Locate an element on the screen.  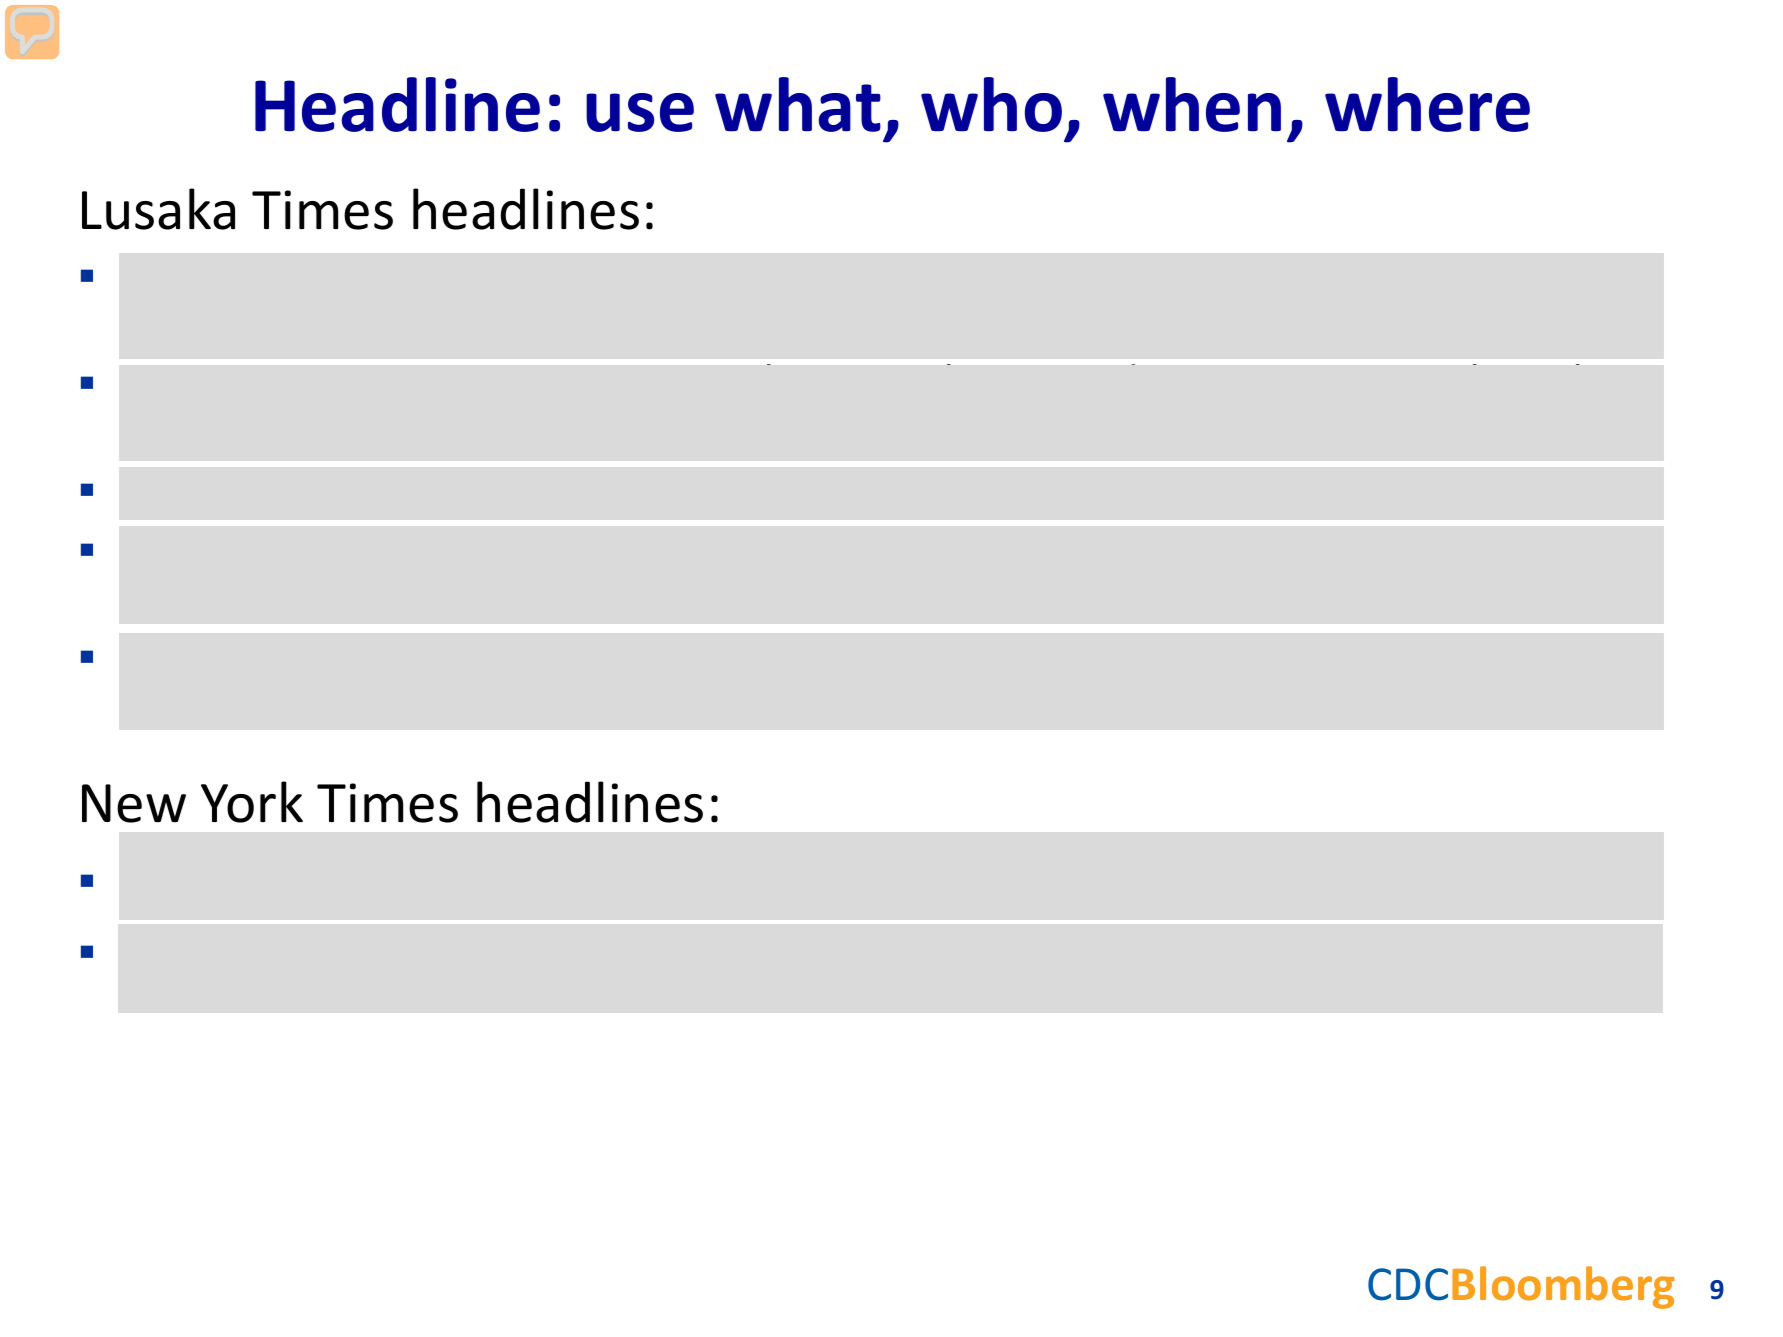
York is located at coordinates (252, 802).
